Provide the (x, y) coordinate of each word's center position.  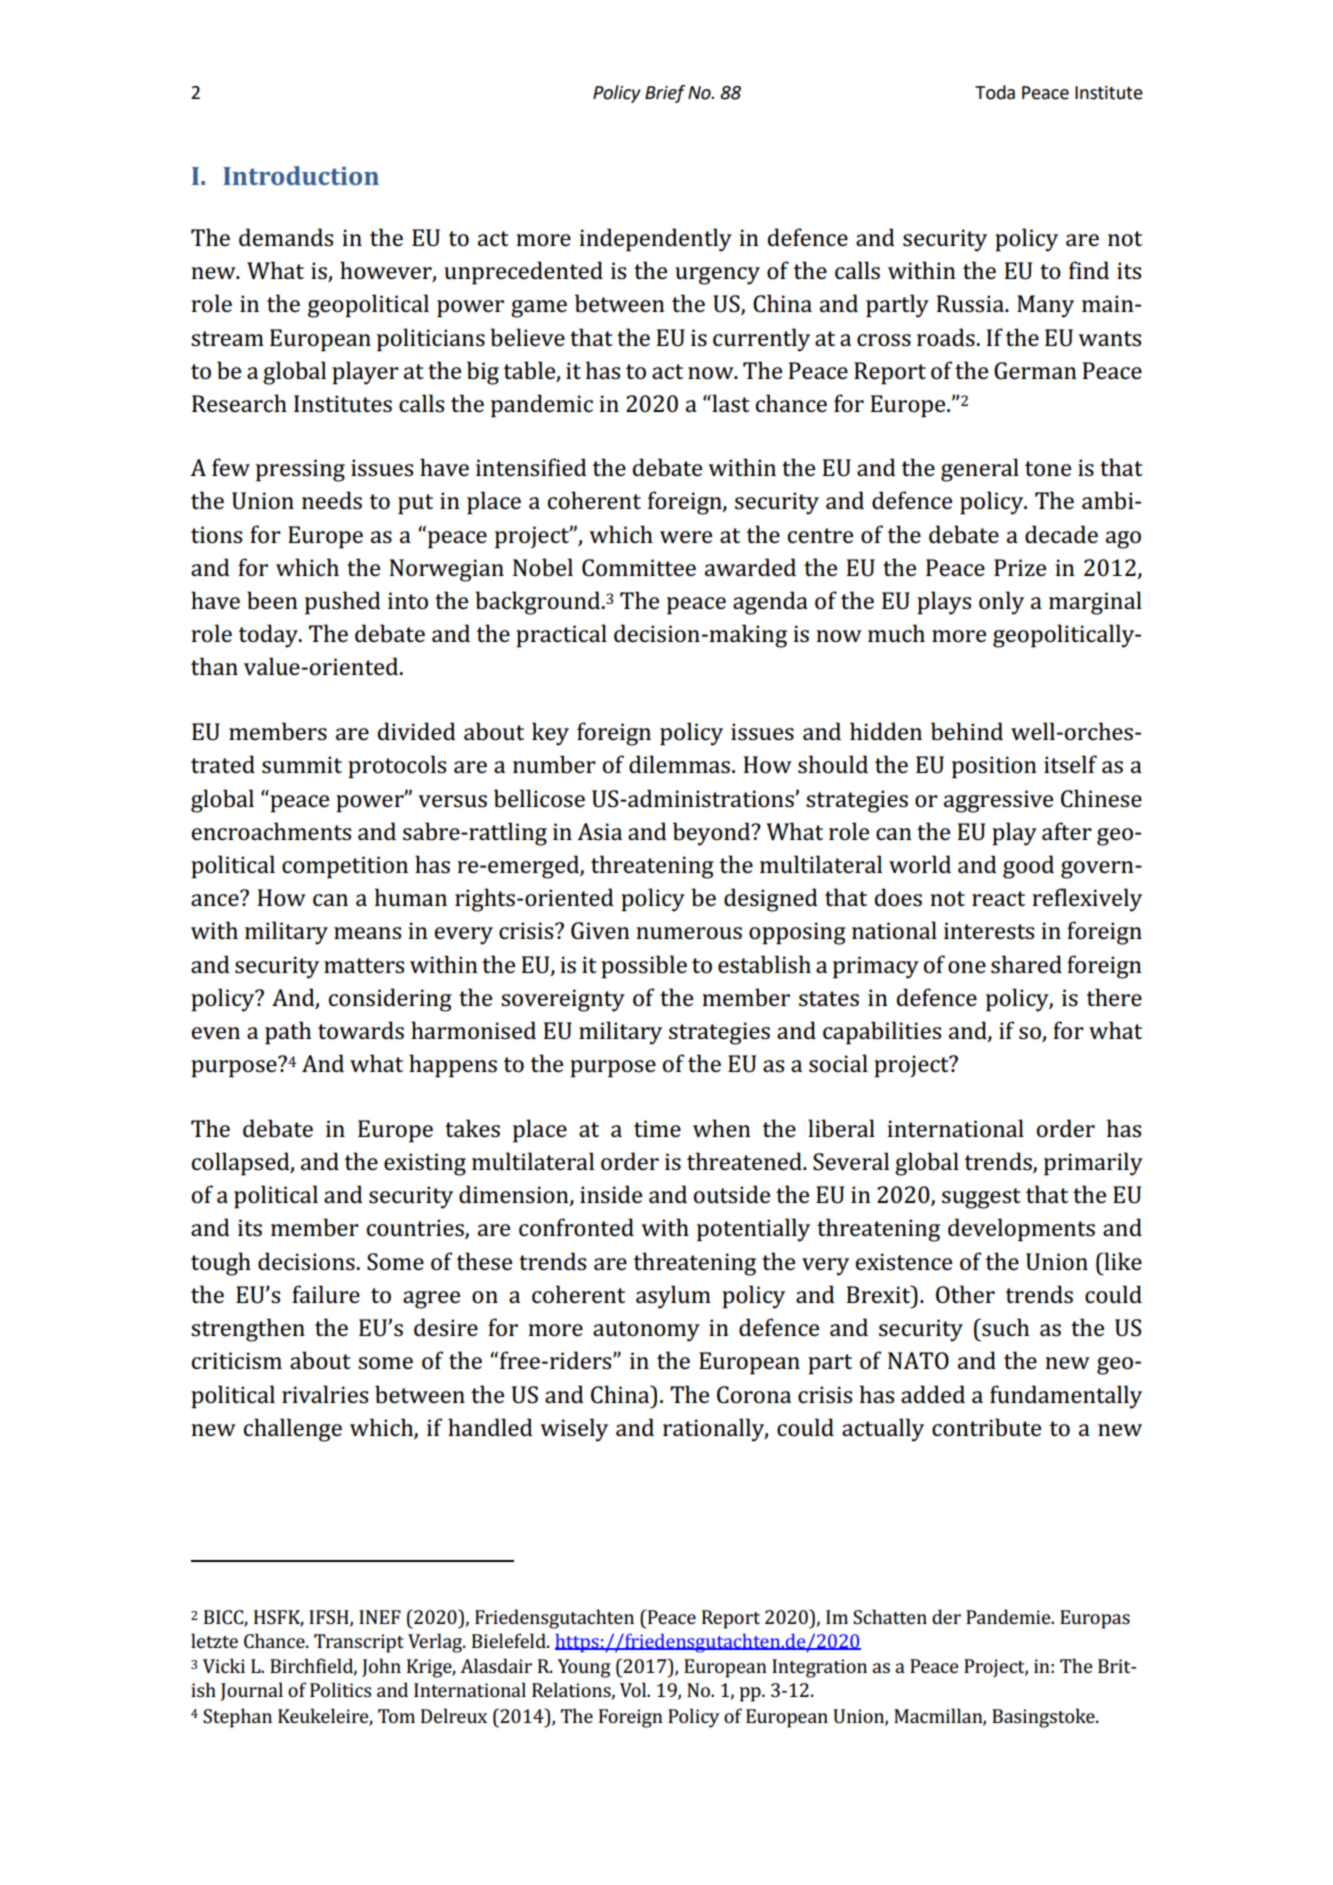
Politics (340, 1689)
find (1089, 270)
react (998, 898)
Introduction (301, 175)
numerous (689, 933)
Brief (665, 94)
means (367, 933)
